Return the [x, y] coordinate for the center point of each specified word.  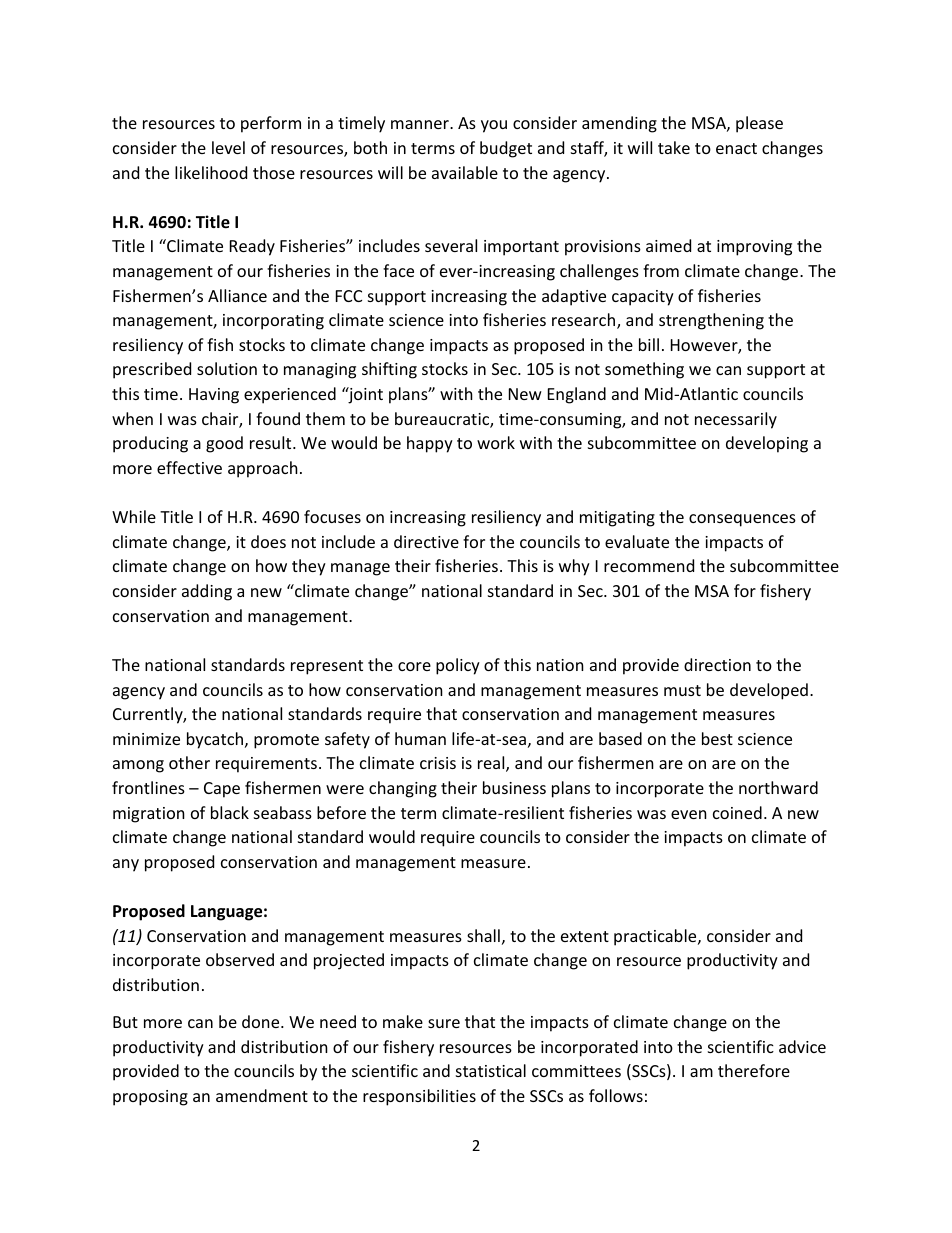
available [465, 172]
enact [736, 148]
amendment [262, 1095]
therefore [754, 1070]
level [228, 147]
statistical [491, 1070]
